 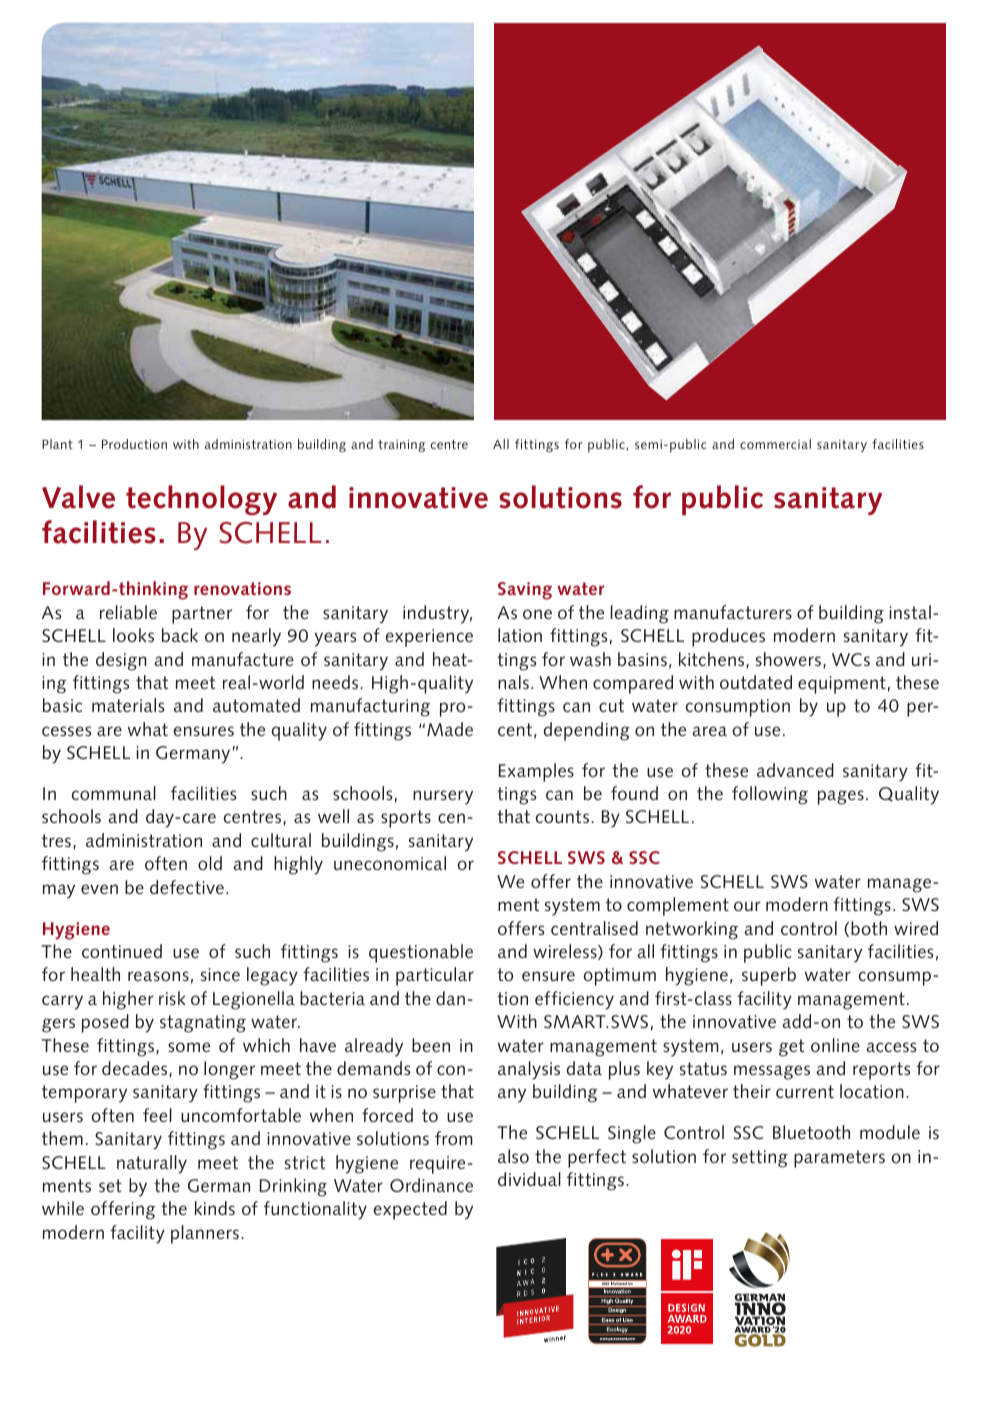 What do you see at coordinates (401, 445) in the page?
I see `training` at bounding box center [401, 445].
